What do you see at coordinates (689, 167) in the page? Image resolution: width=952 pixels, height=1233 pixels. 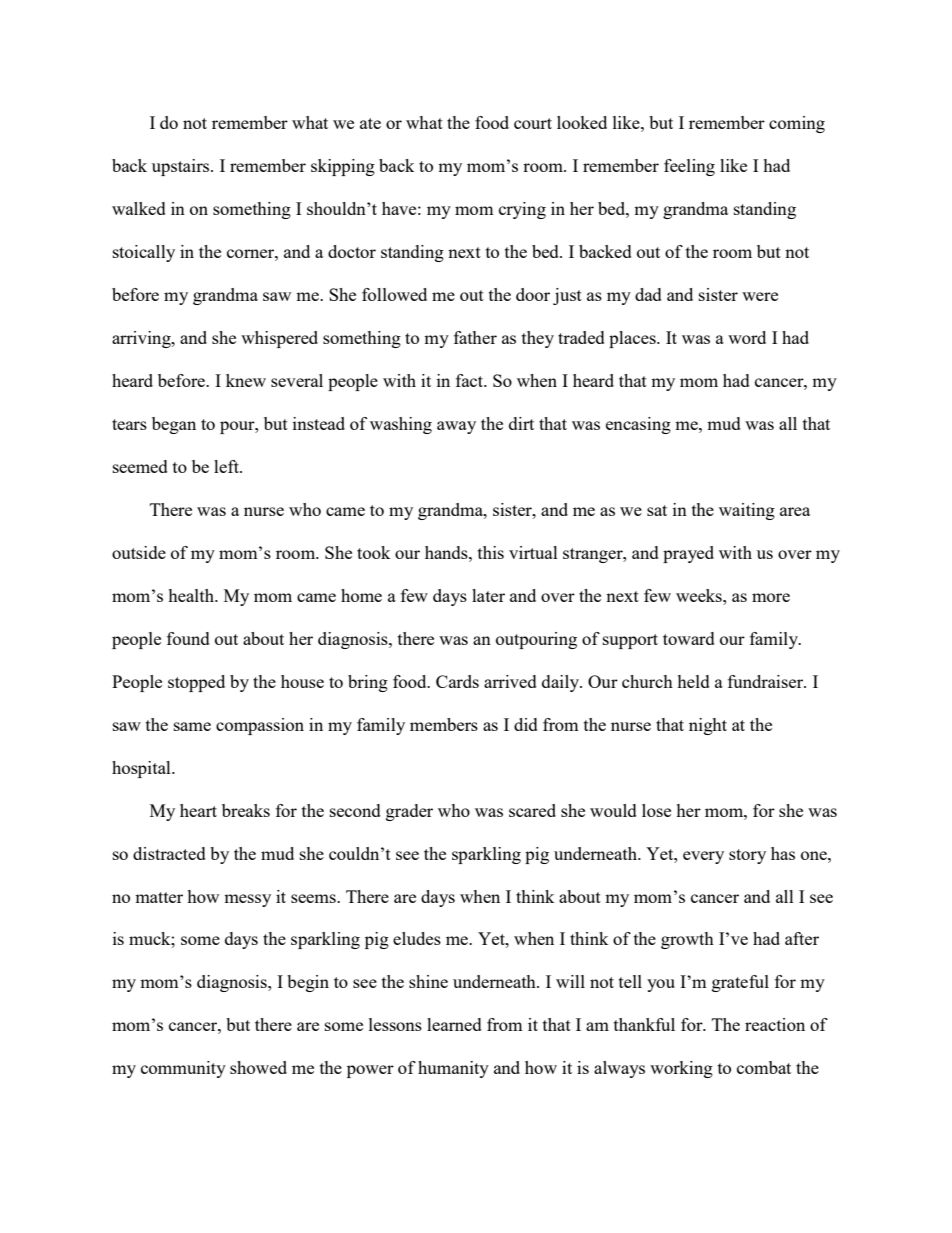 I see `feeling` at bounding box center [689, 167].
